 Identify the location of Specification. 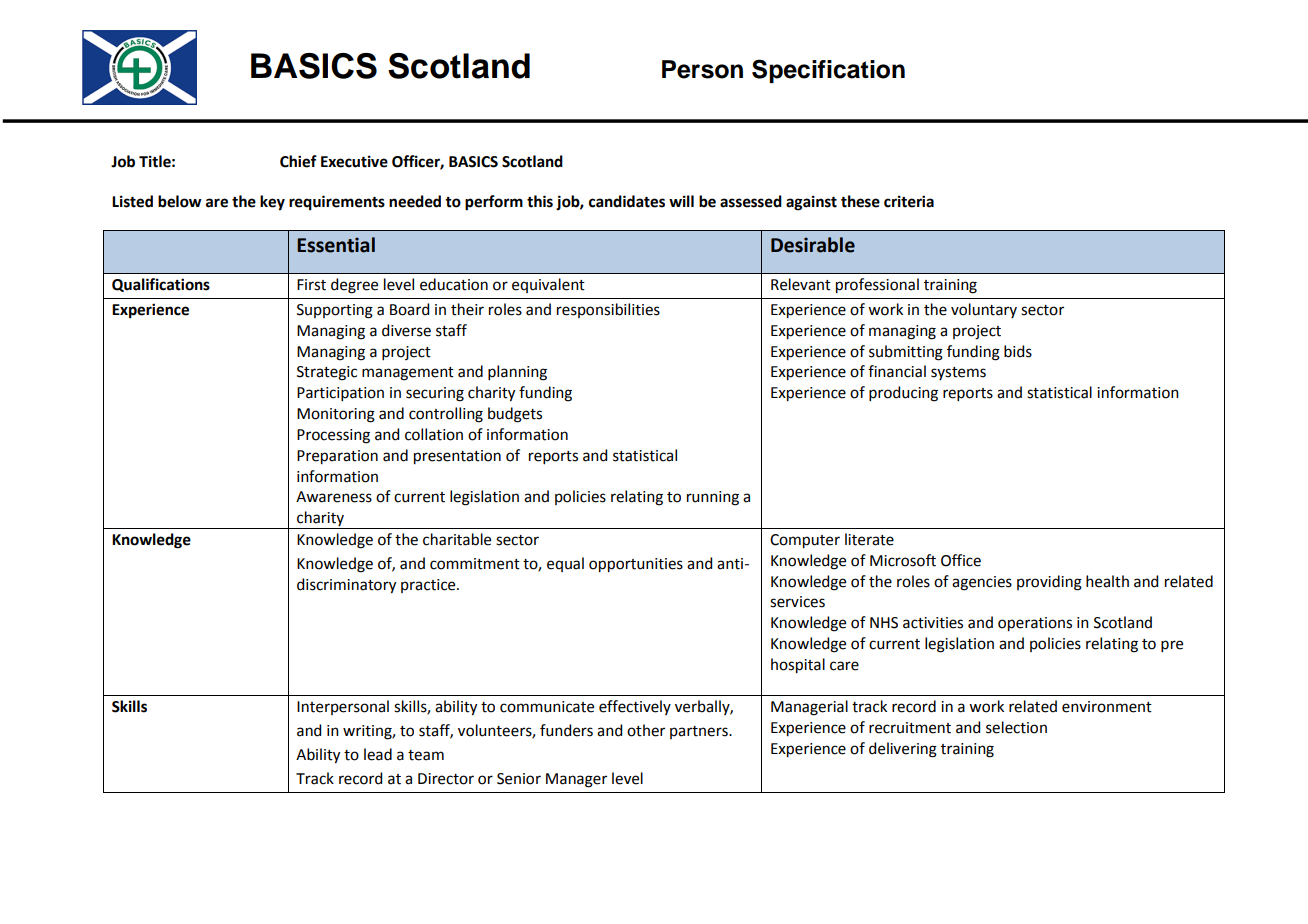
(828, 71).
